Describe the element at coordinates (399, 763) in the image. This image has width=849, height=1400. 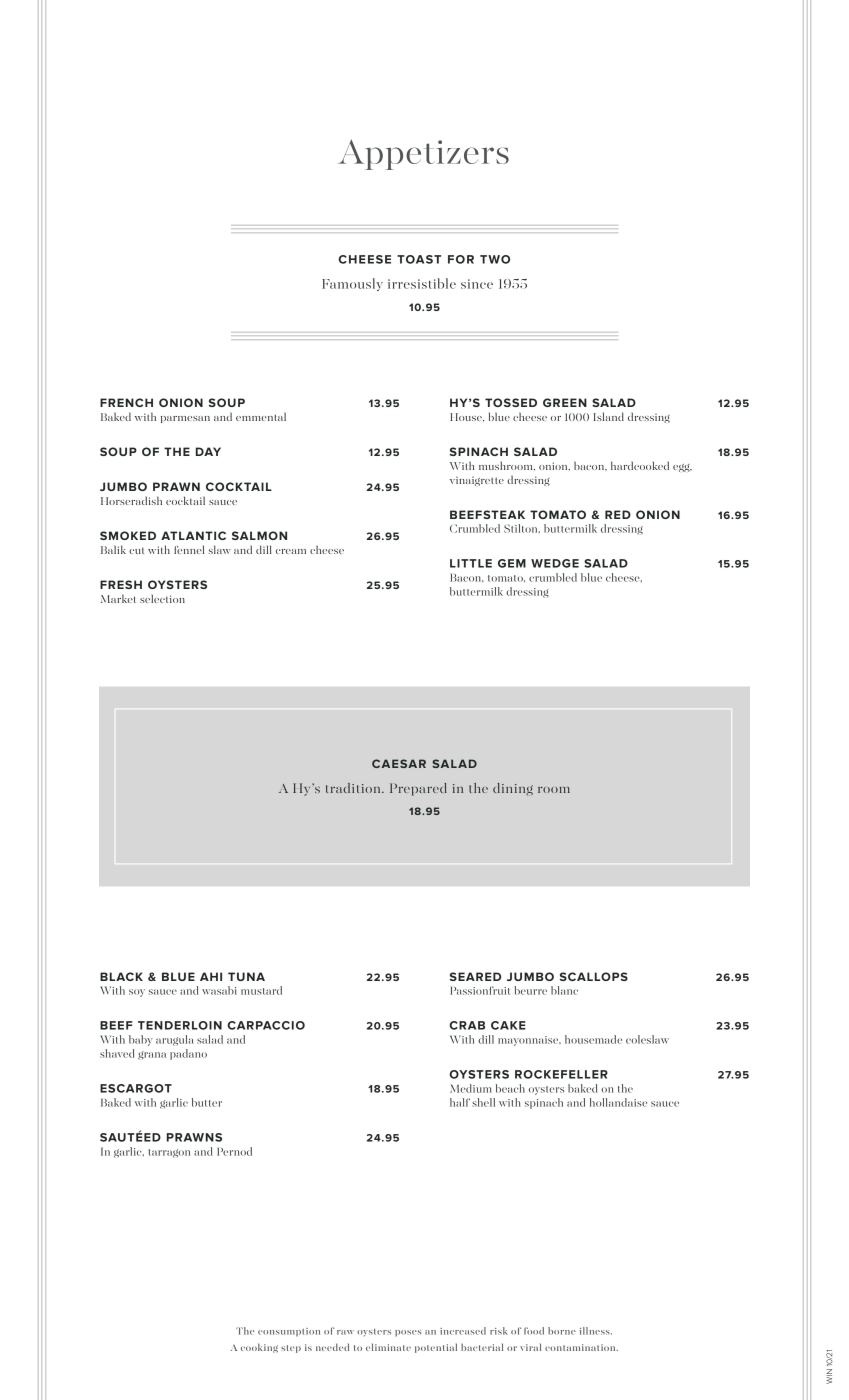
I see `CAESAR` at that location.
